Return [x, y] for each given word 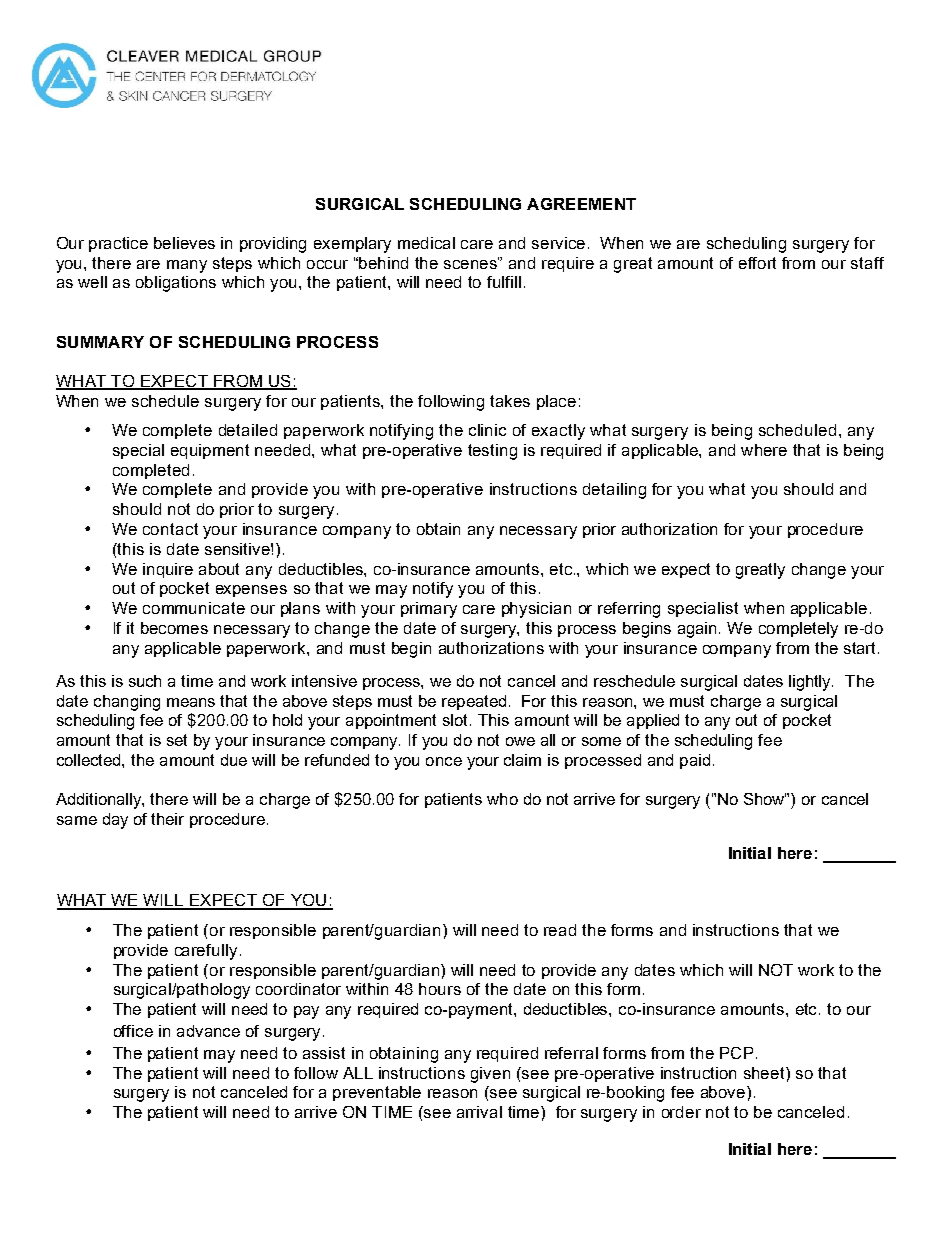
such [145, 681]
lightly [811, 683]
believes [184, 243]
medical [426, 243]
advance [208, 1031]
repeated [474, 702]
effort [757, 263]
